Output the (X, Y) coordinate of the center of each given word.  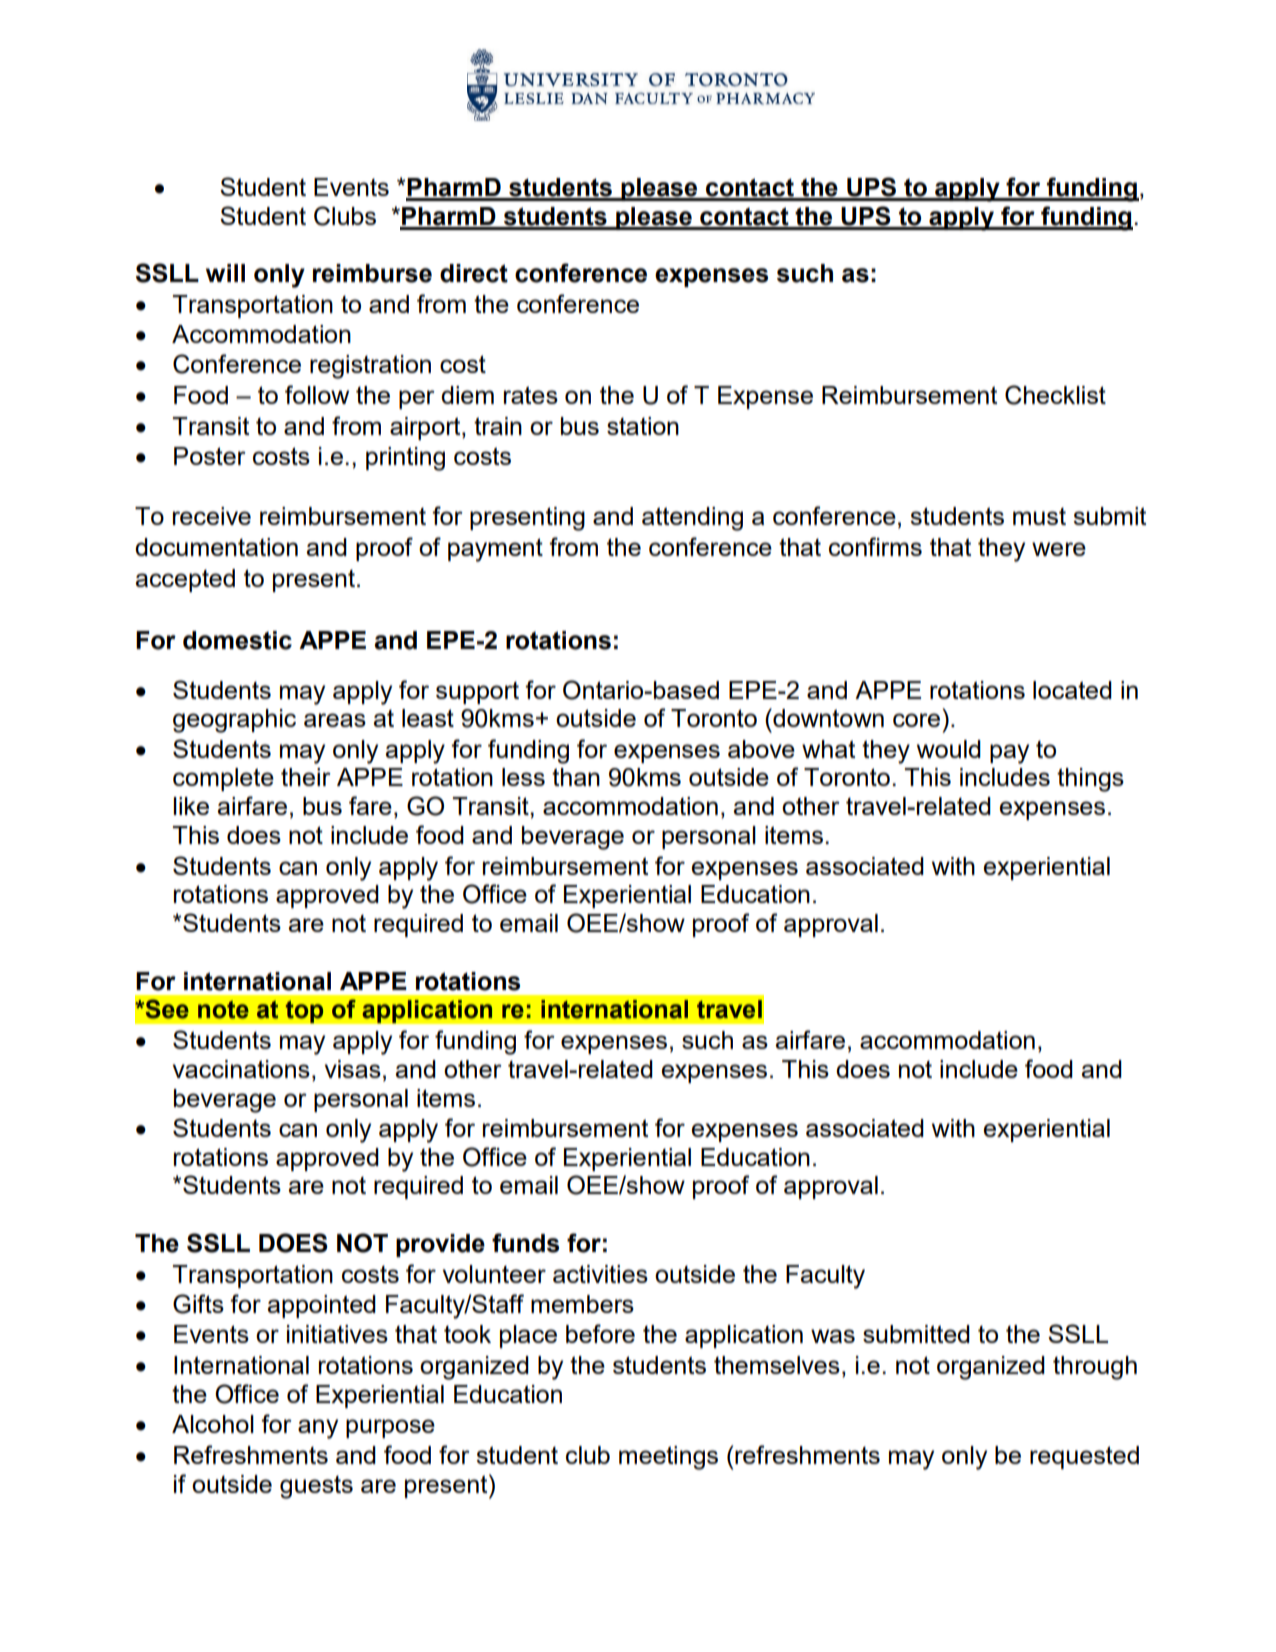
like (191, 806)
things (1090, 780)
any (318, 1429)
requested (1084, 1457)
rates (531, 395)
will (225, 273)
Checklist (1055, 395)
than (576, 777)
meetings (668, 1458)
